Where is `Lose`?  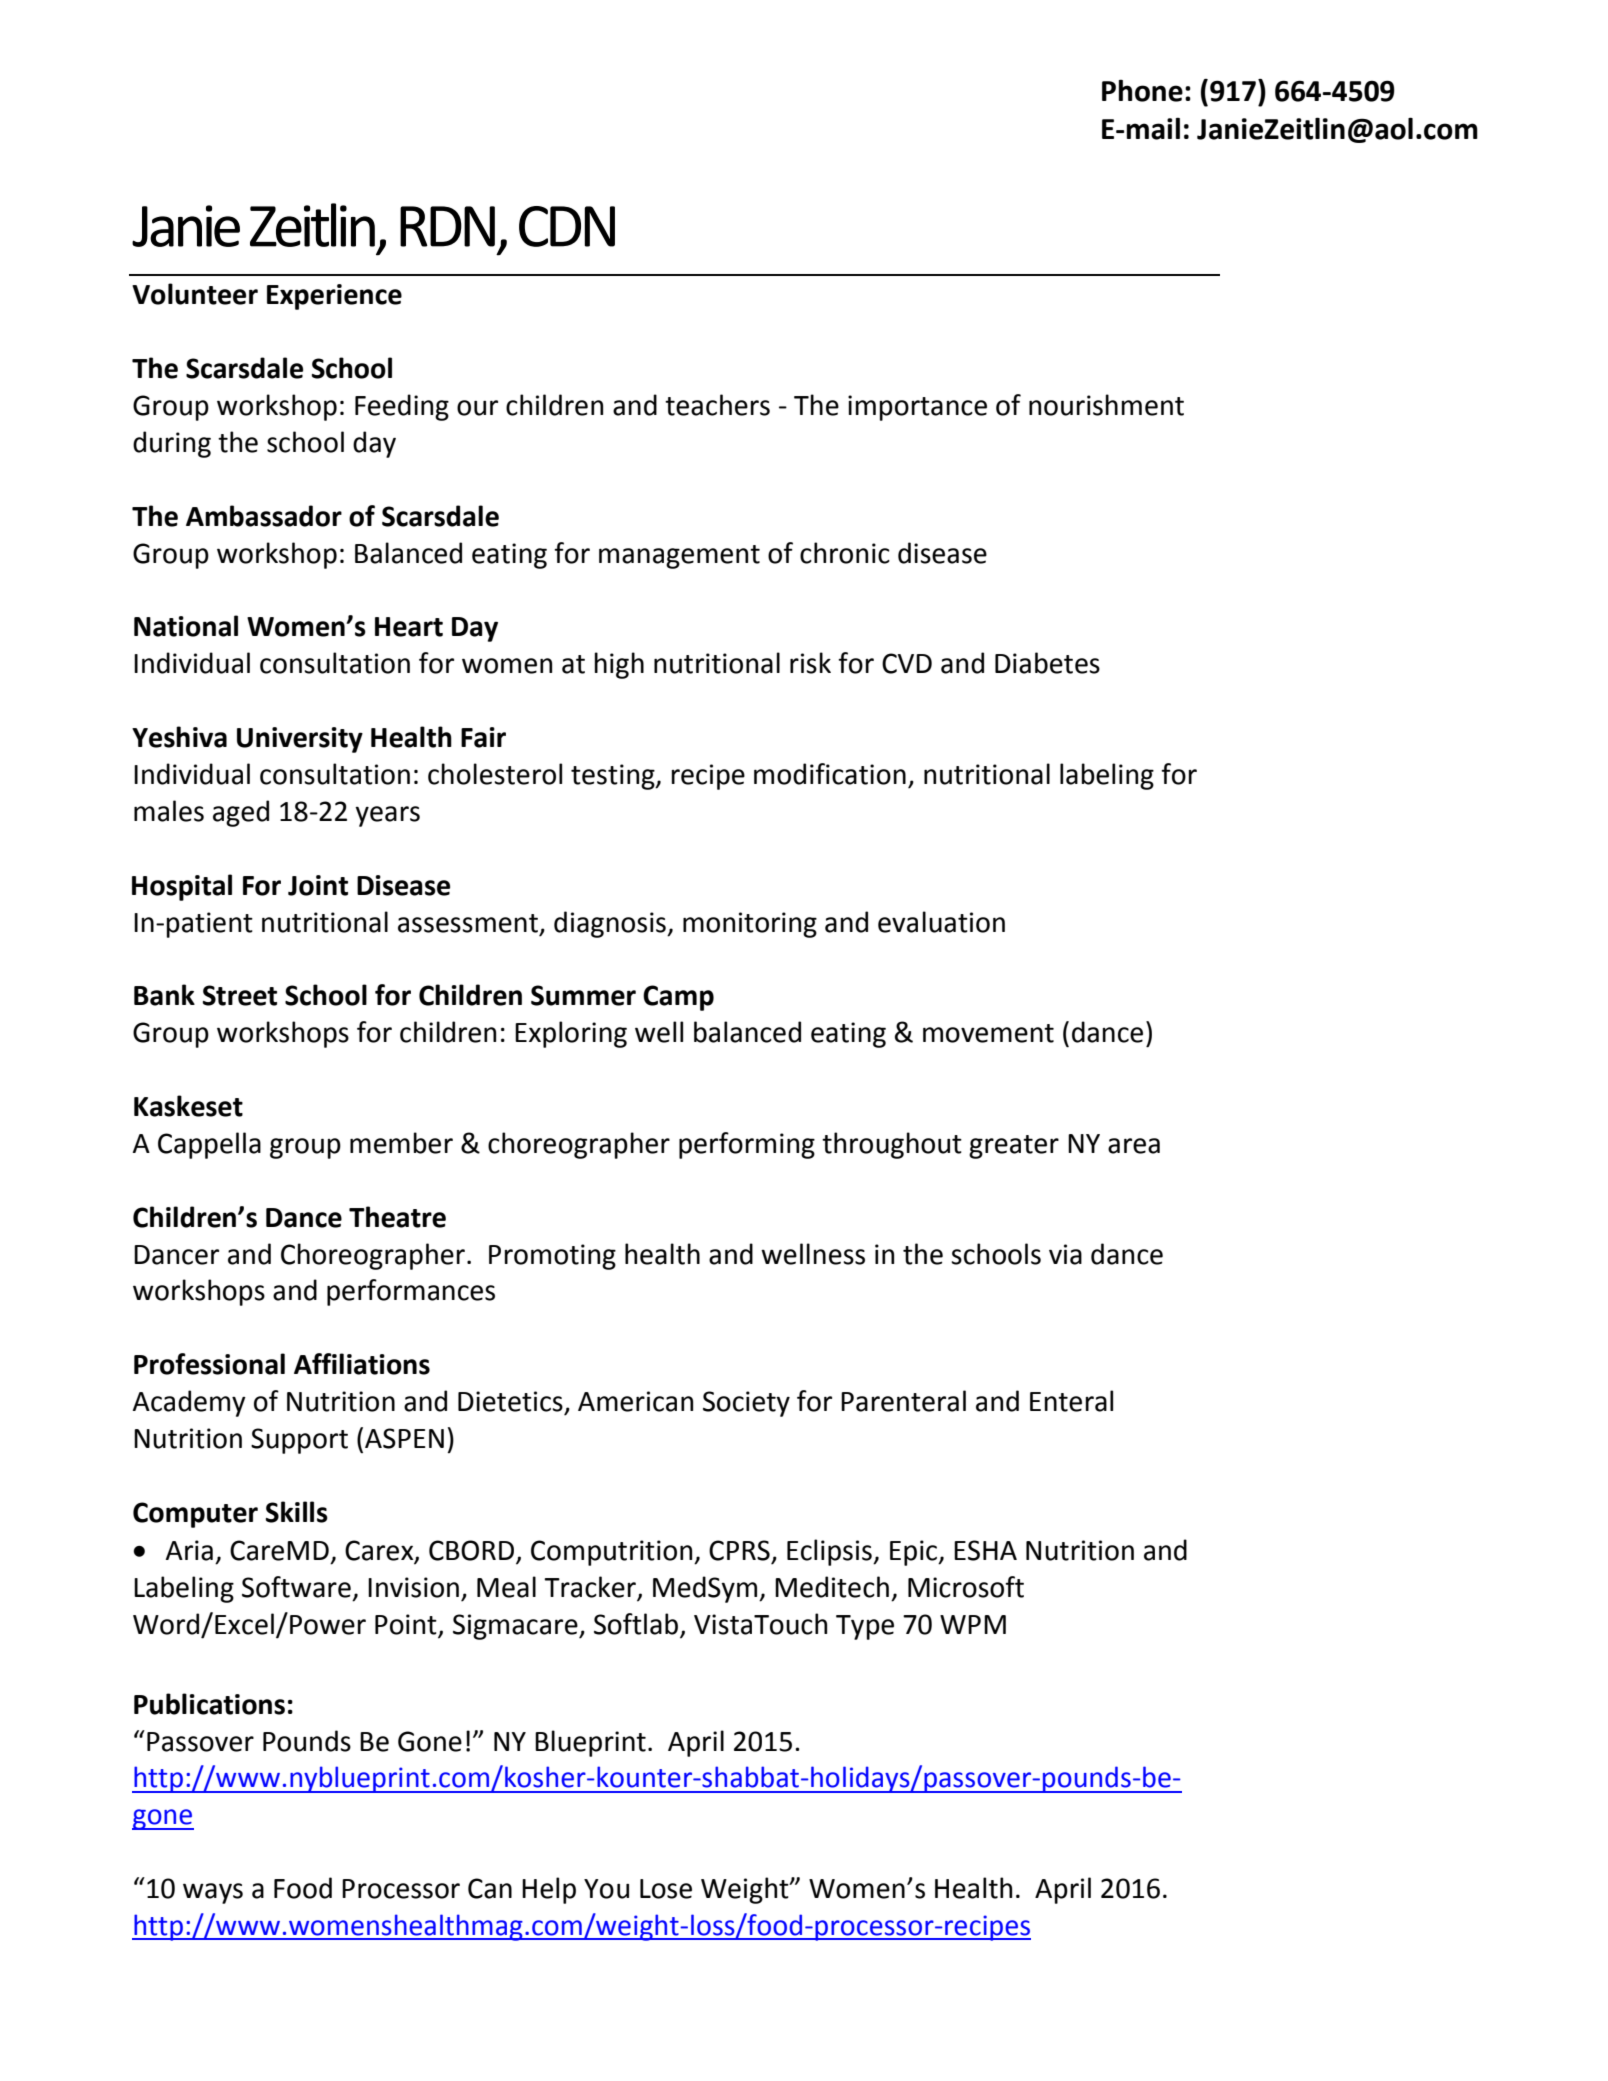 Lose is located at coordinates (666, 1889).
